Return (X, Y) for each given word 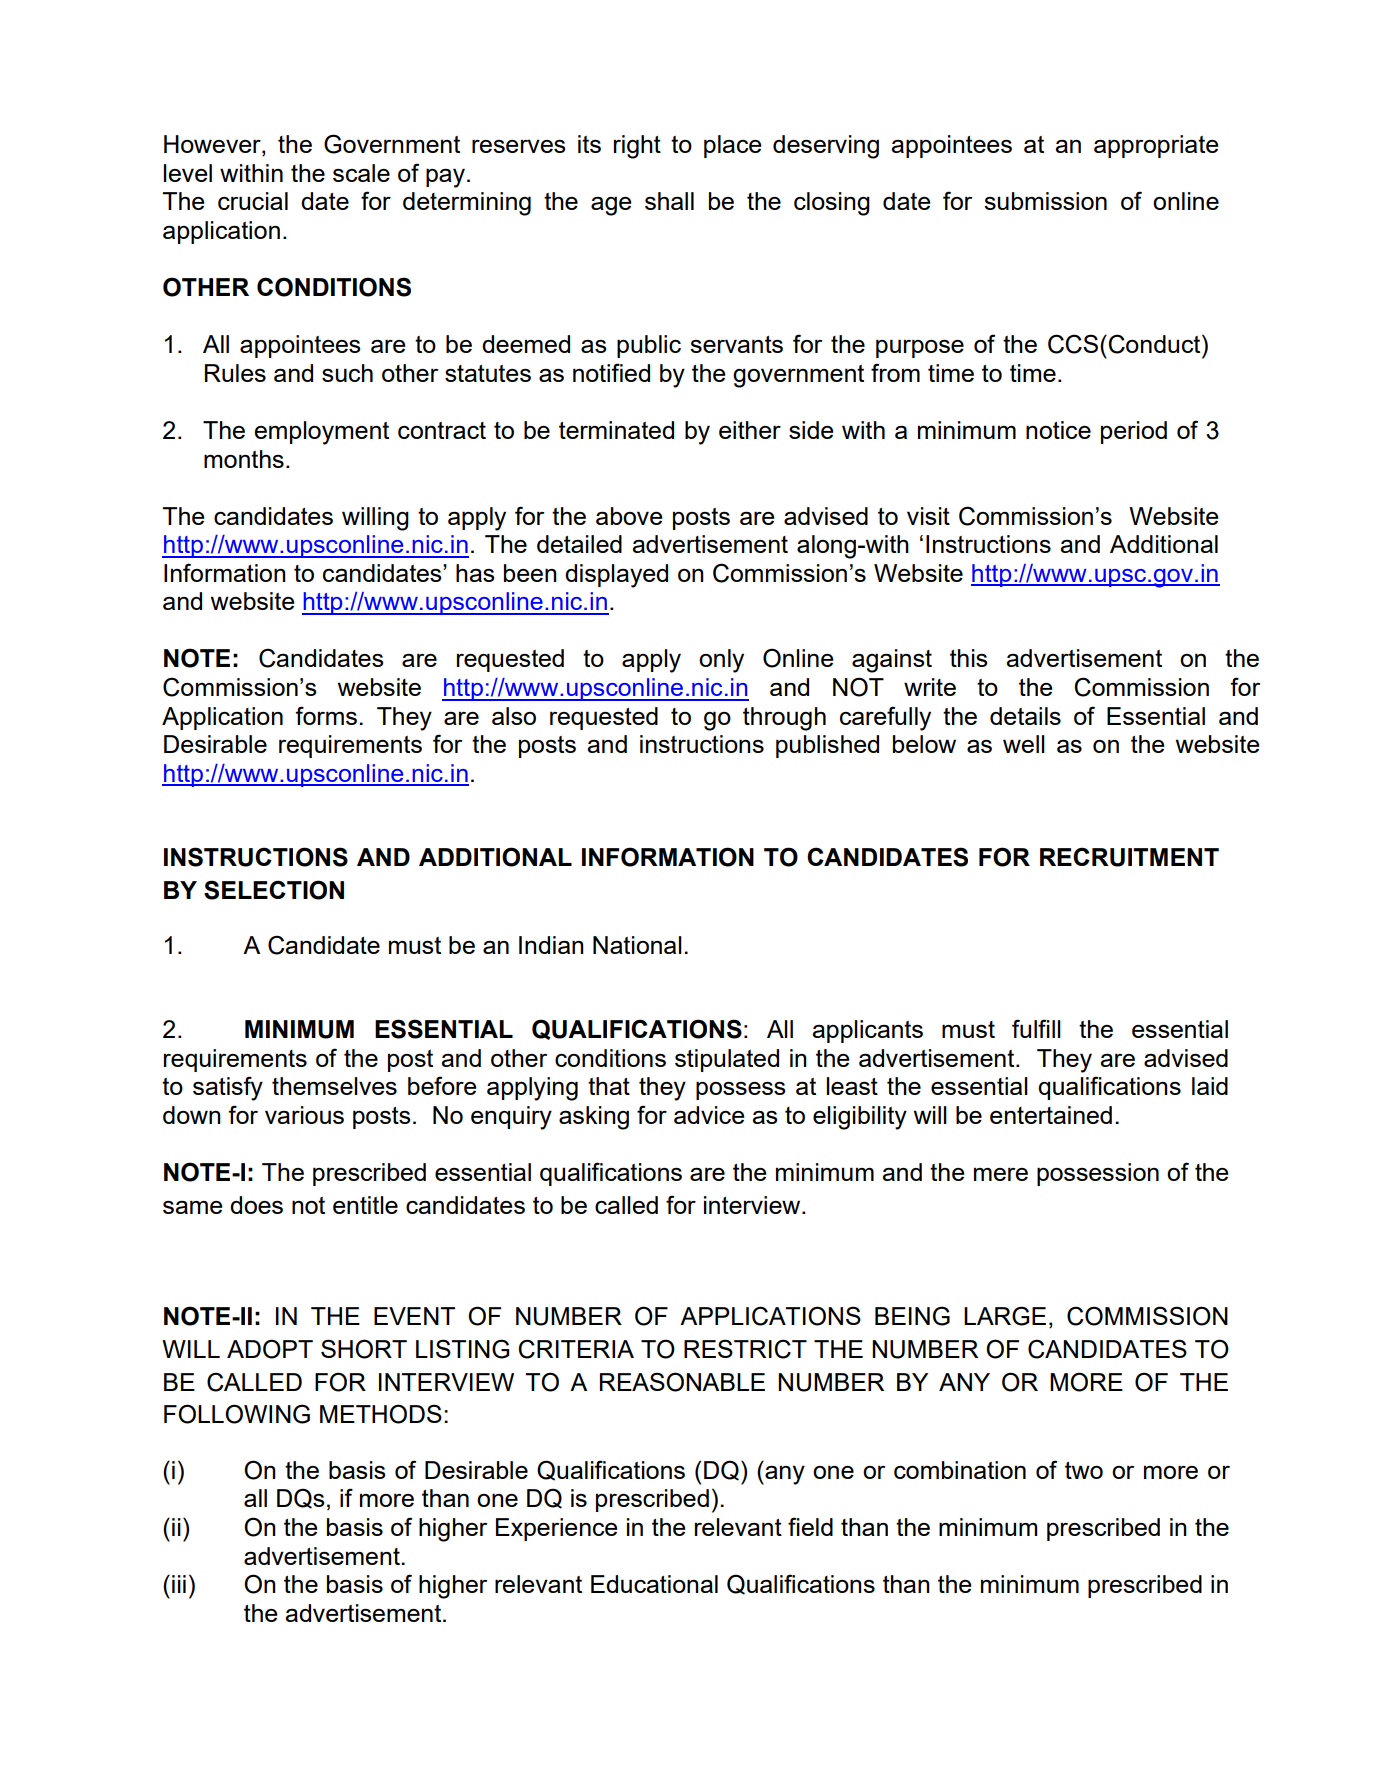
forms (326, 715)
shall (669, 201)
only (721, 661)
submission (1045, 201)
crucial (253, 201)
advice (709, 1115)
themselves (334, 1086)
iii (179, 1584)
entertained (1051, 1115)
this (968, 658)
